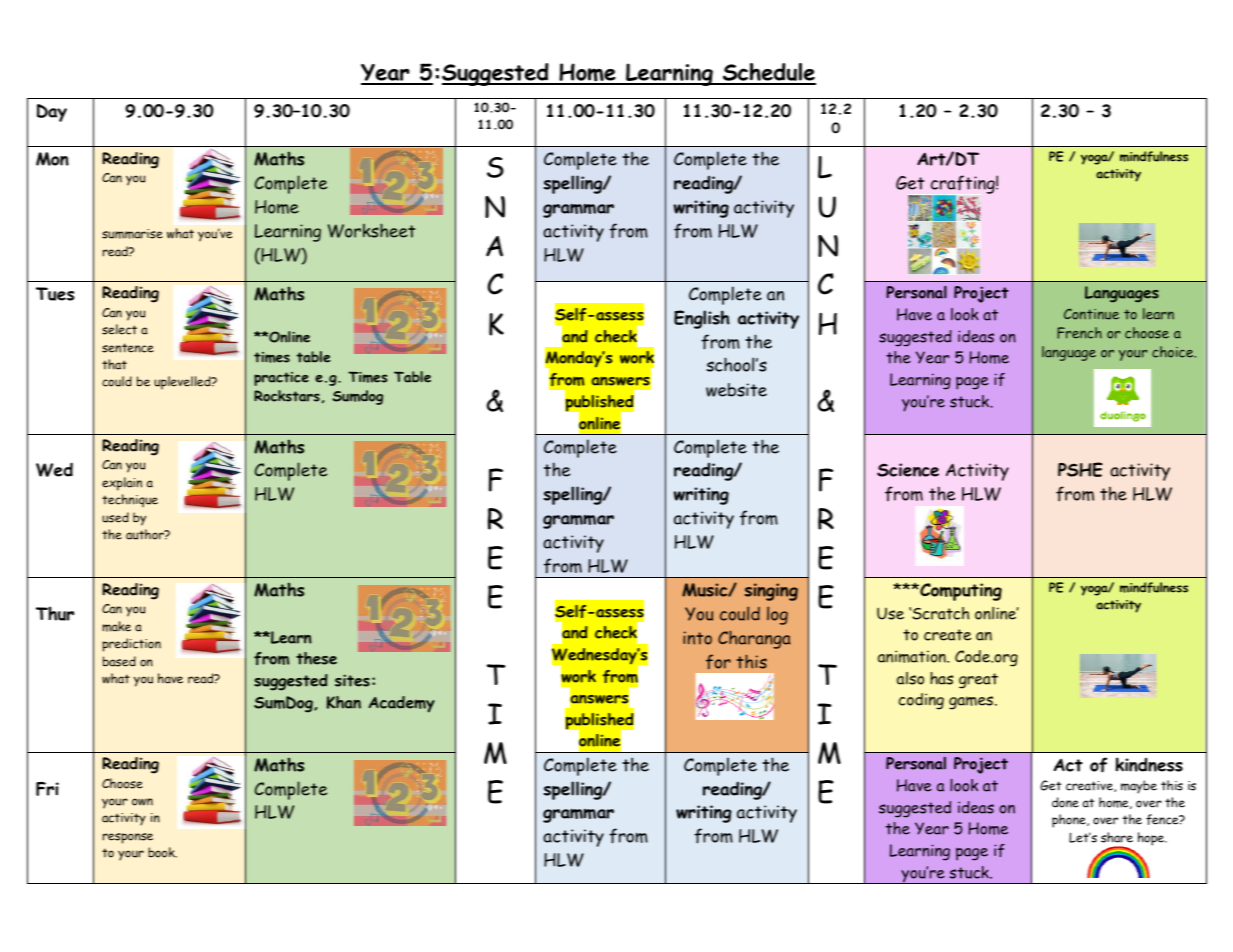 Image resolution: width=1233 pixels, height=952 pixels. I want to click on English, so click(702, 319).
